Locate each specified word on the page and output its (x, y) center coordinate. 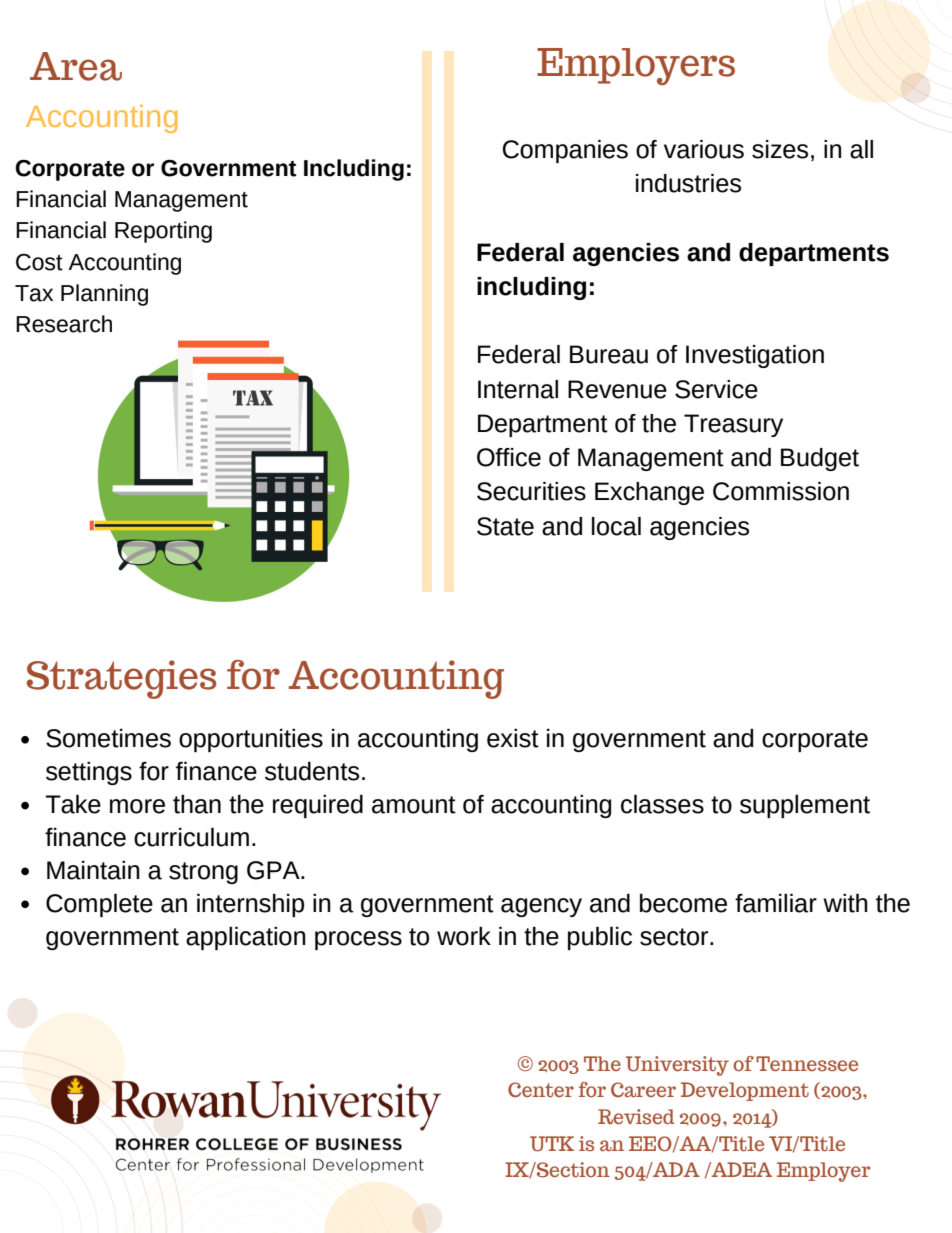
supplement (805, 806)
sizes (780, 149)
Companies (565, 151)
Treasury (733, 425)
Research (64, 324)
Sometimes (108, 738)
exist (513, 738)
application (246, 938)
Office (509, 457)
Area (76, 66)
